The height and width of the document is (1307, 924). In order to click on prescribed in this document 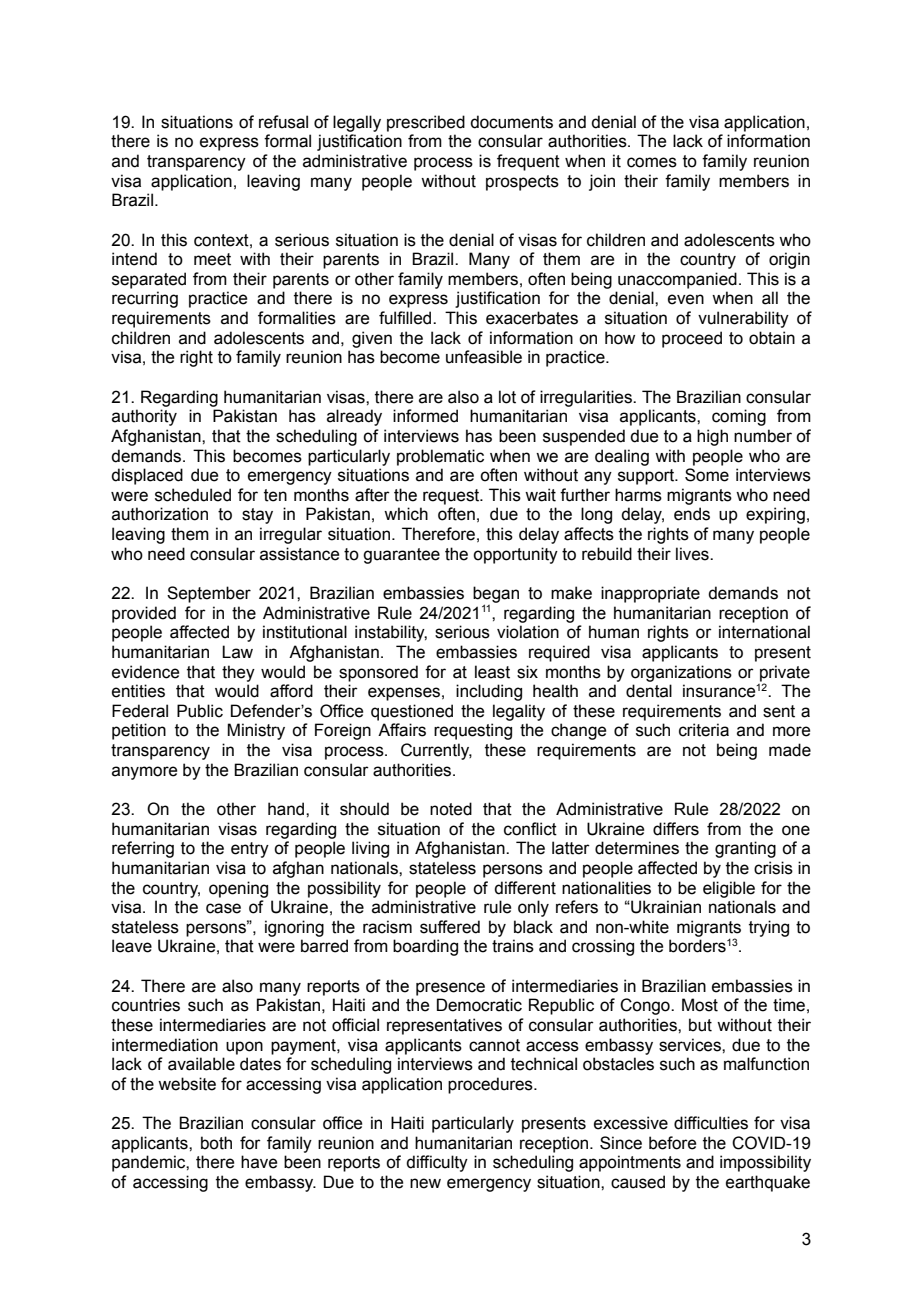, I will do `click(426, 123)`.
